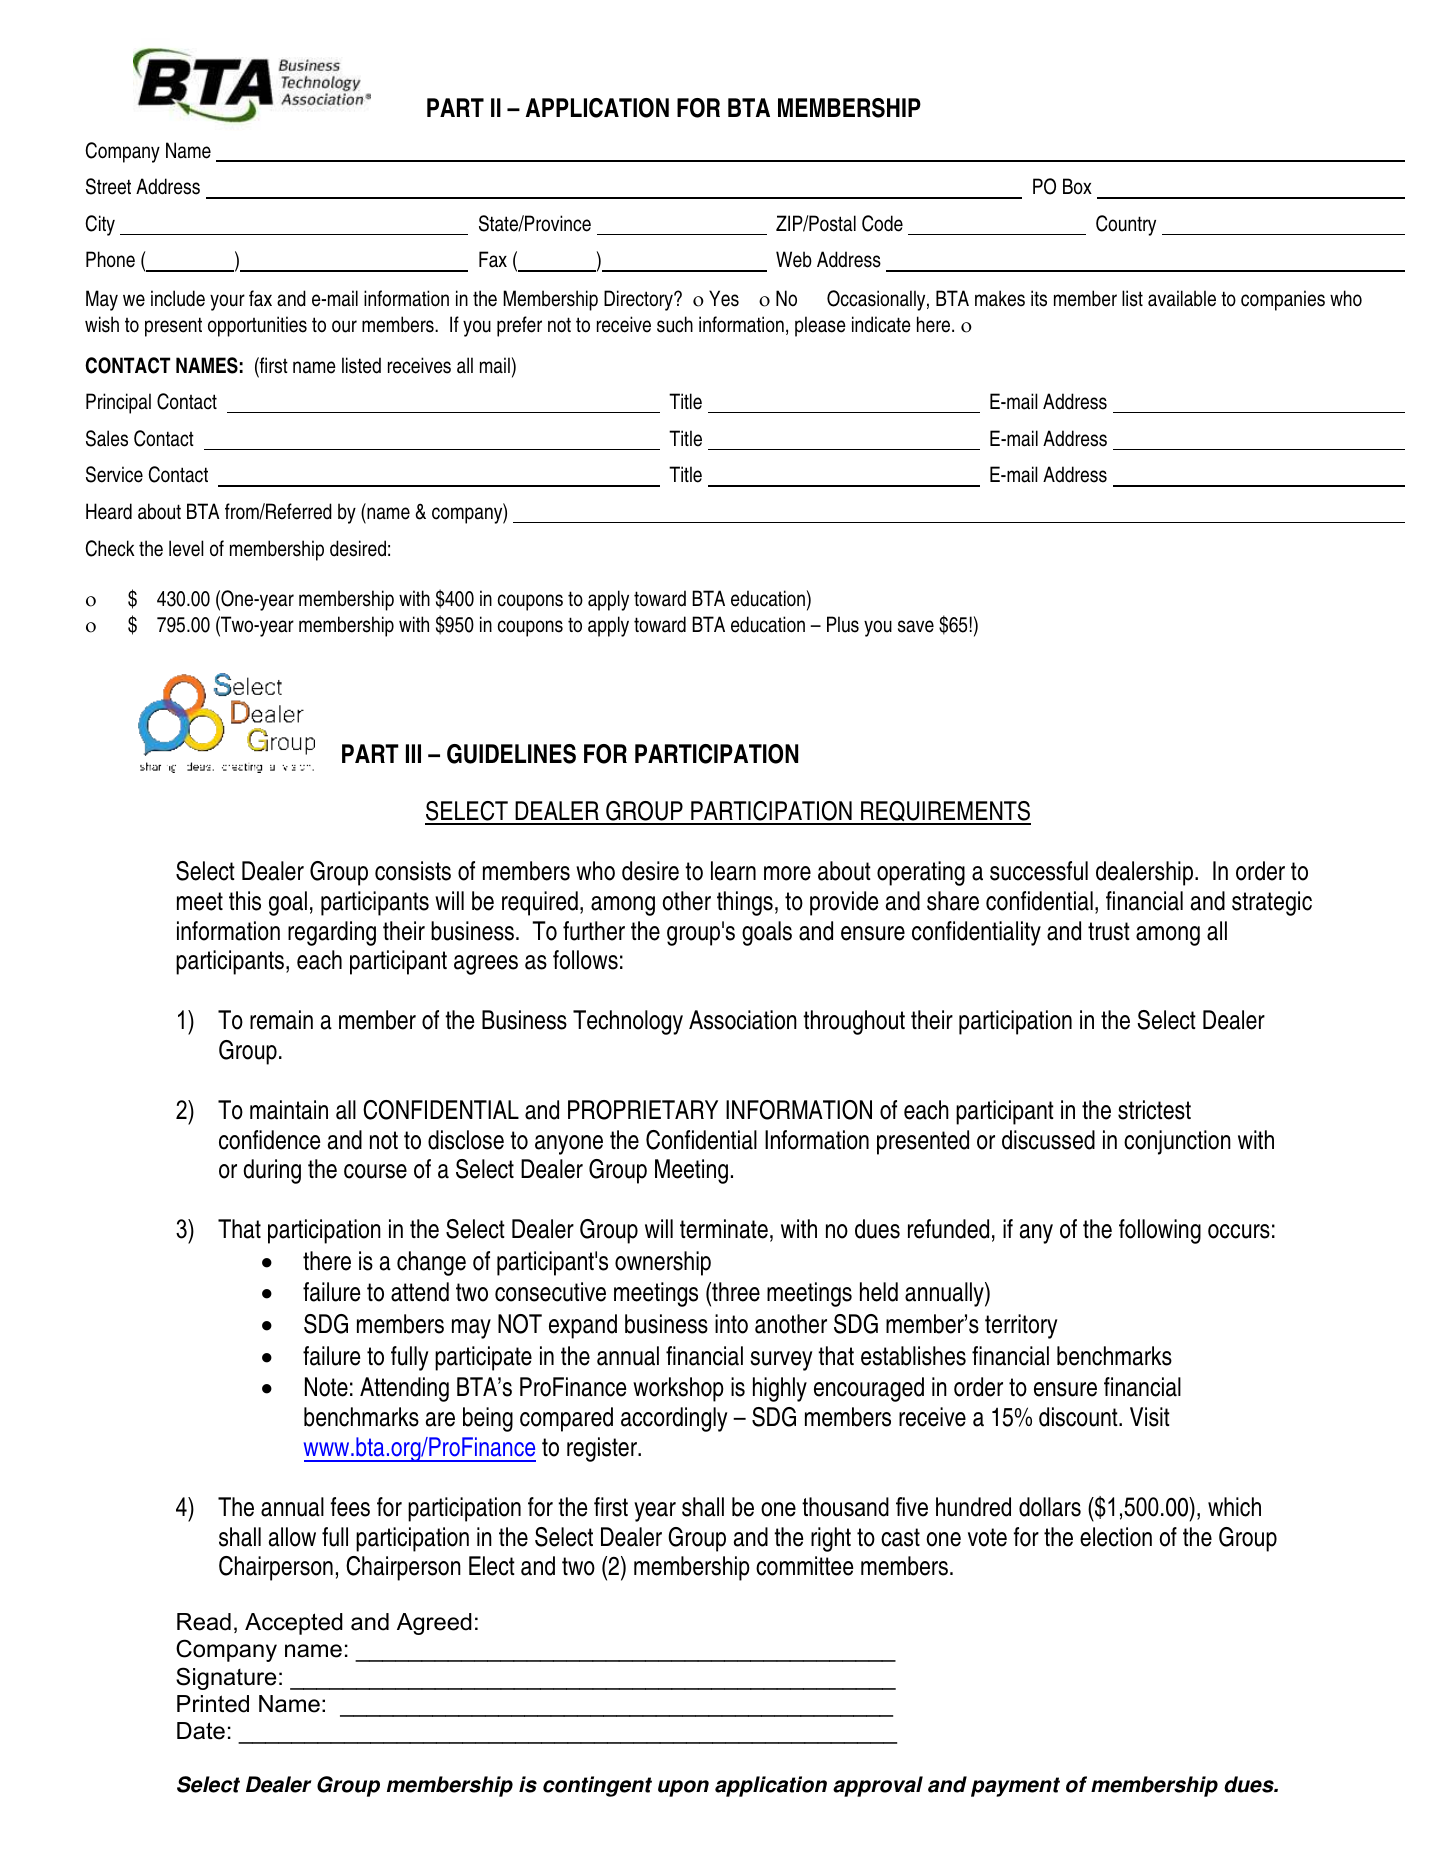  I want to click on Association, so click(743, 1020).
